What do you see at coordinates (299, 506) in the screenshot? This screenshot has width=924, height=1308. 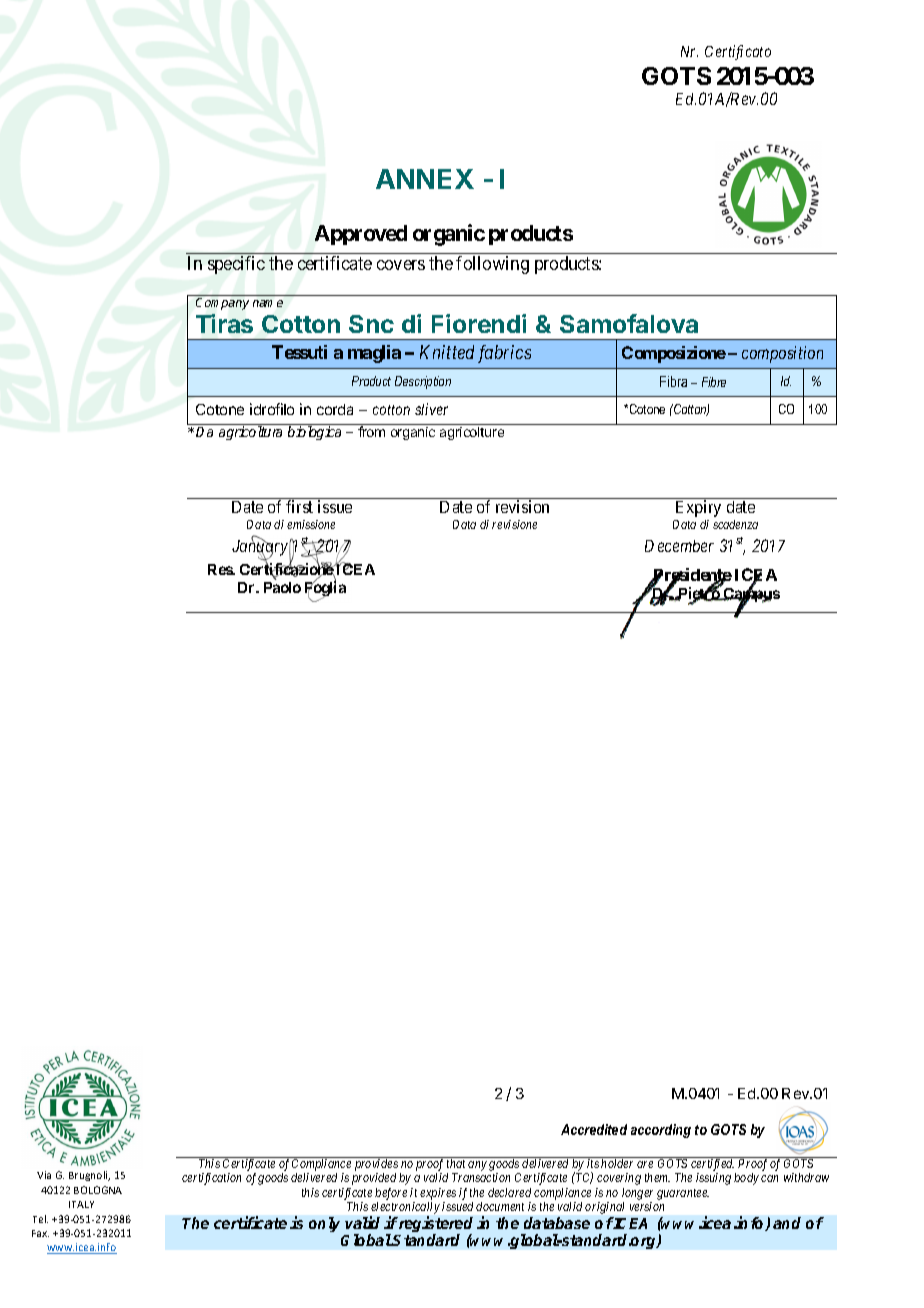 I see `first` at bounding box center [299, 506].
